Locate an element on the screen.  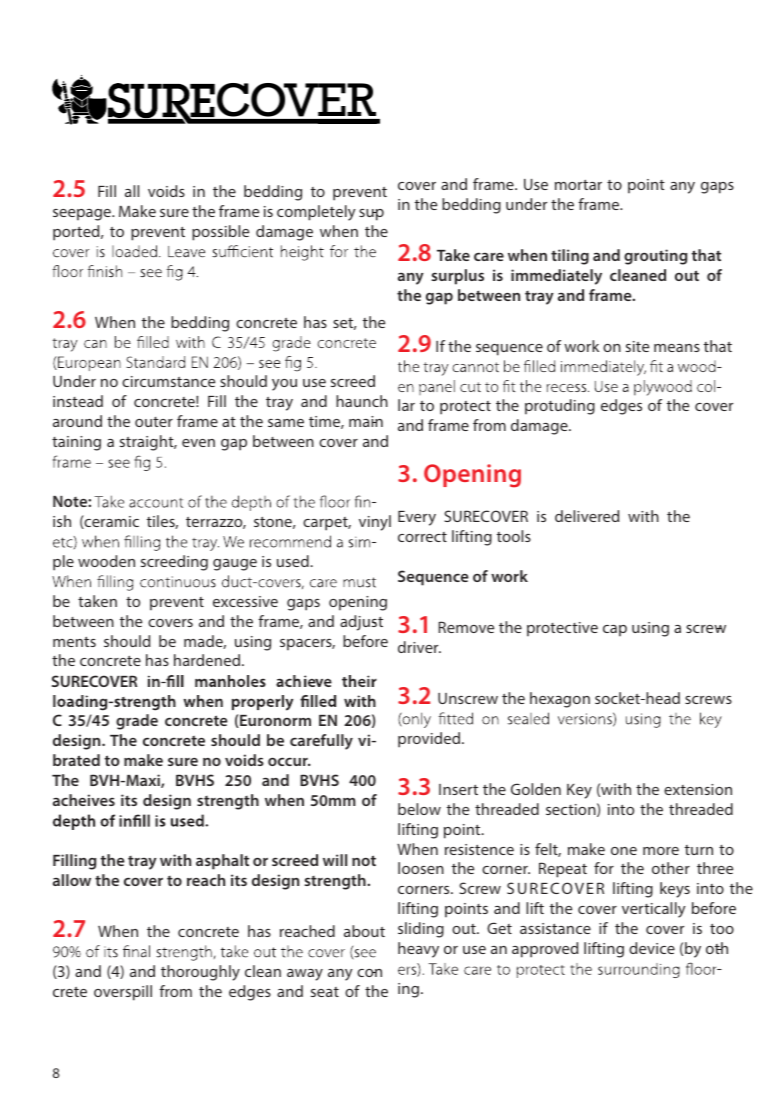
hexagon is located at coordinates (560, 700).
